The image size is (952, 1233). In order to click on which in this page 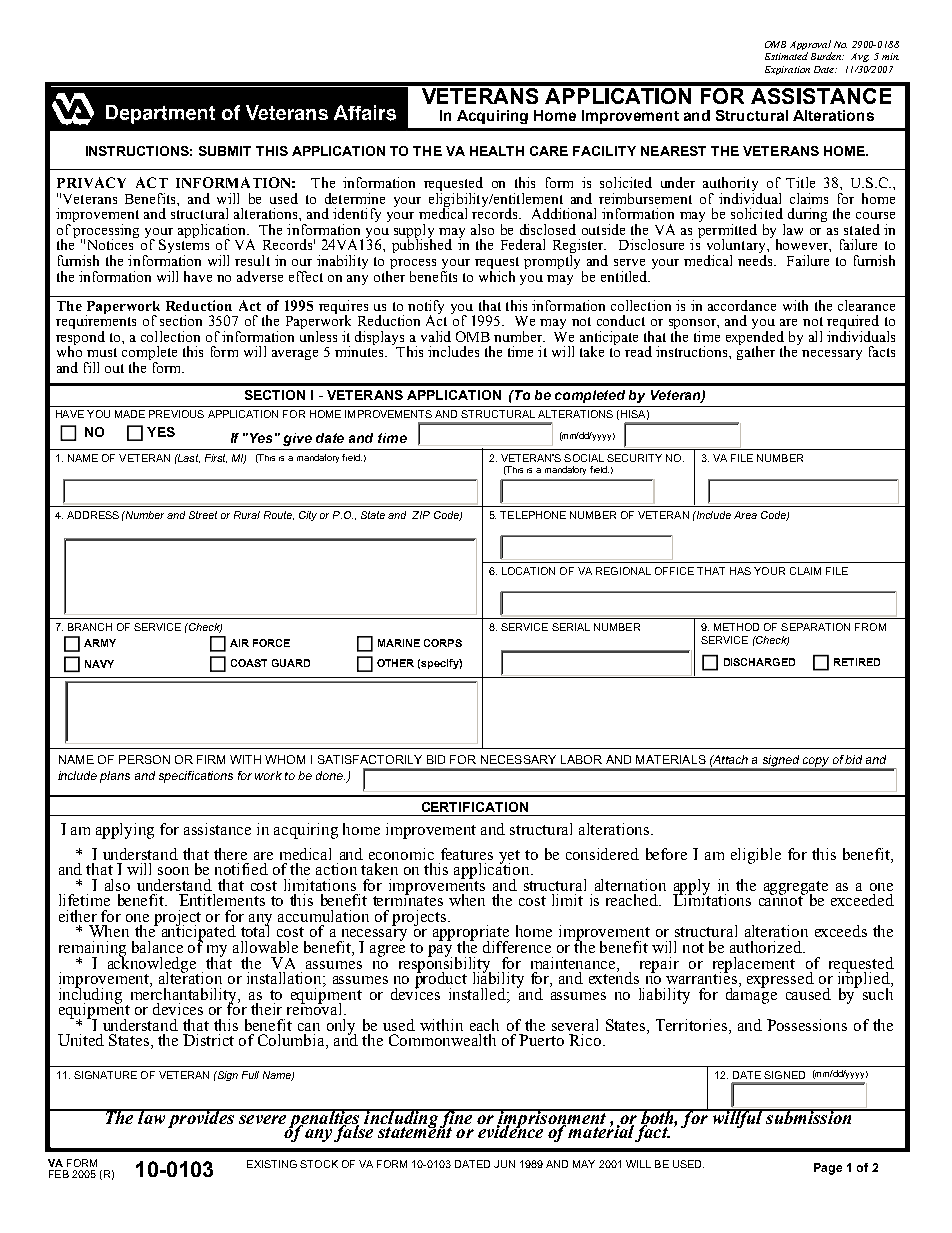, I will do `click(497, 275)`.
